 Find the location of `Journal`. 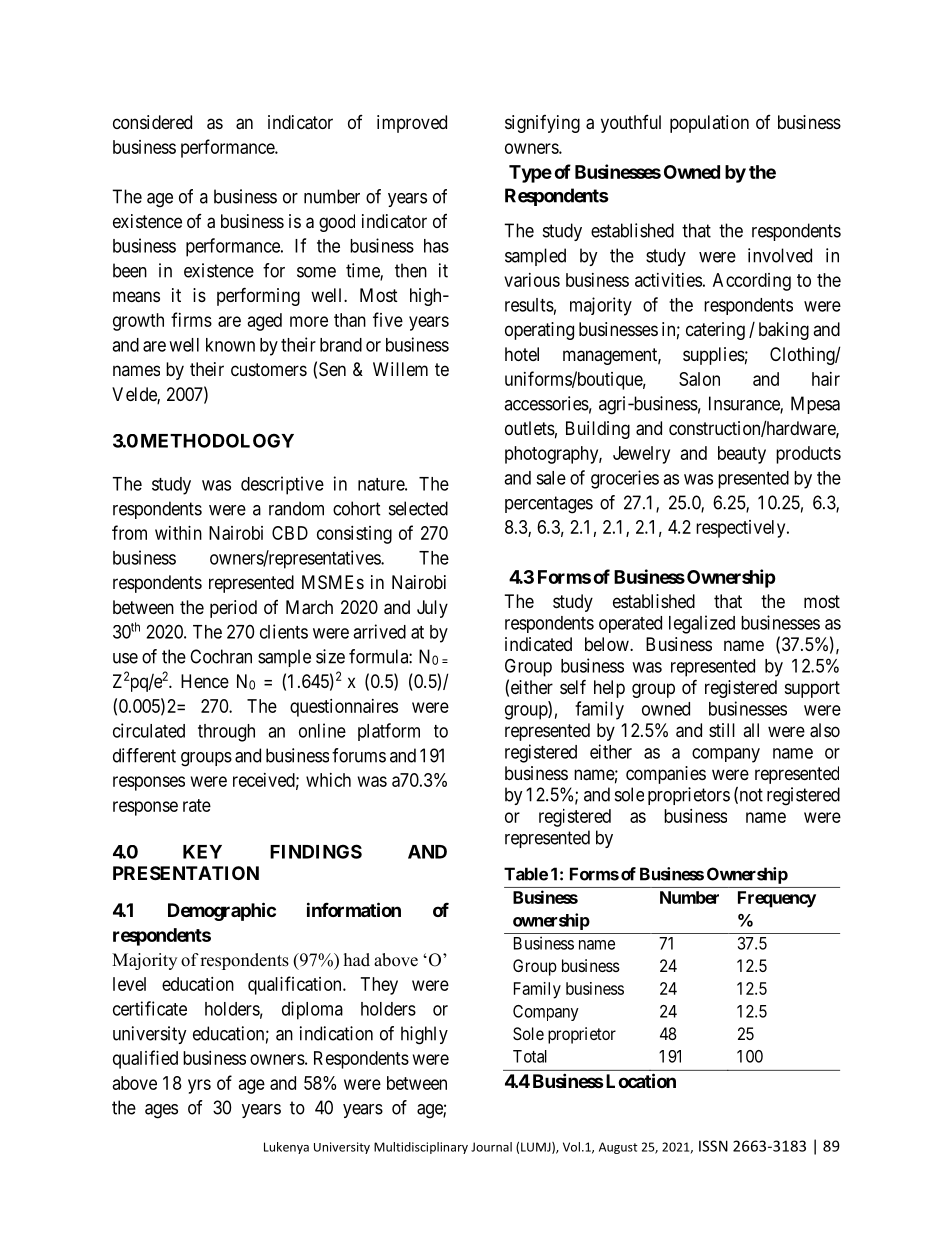

Journal is located at coordinates (491, 1147).
